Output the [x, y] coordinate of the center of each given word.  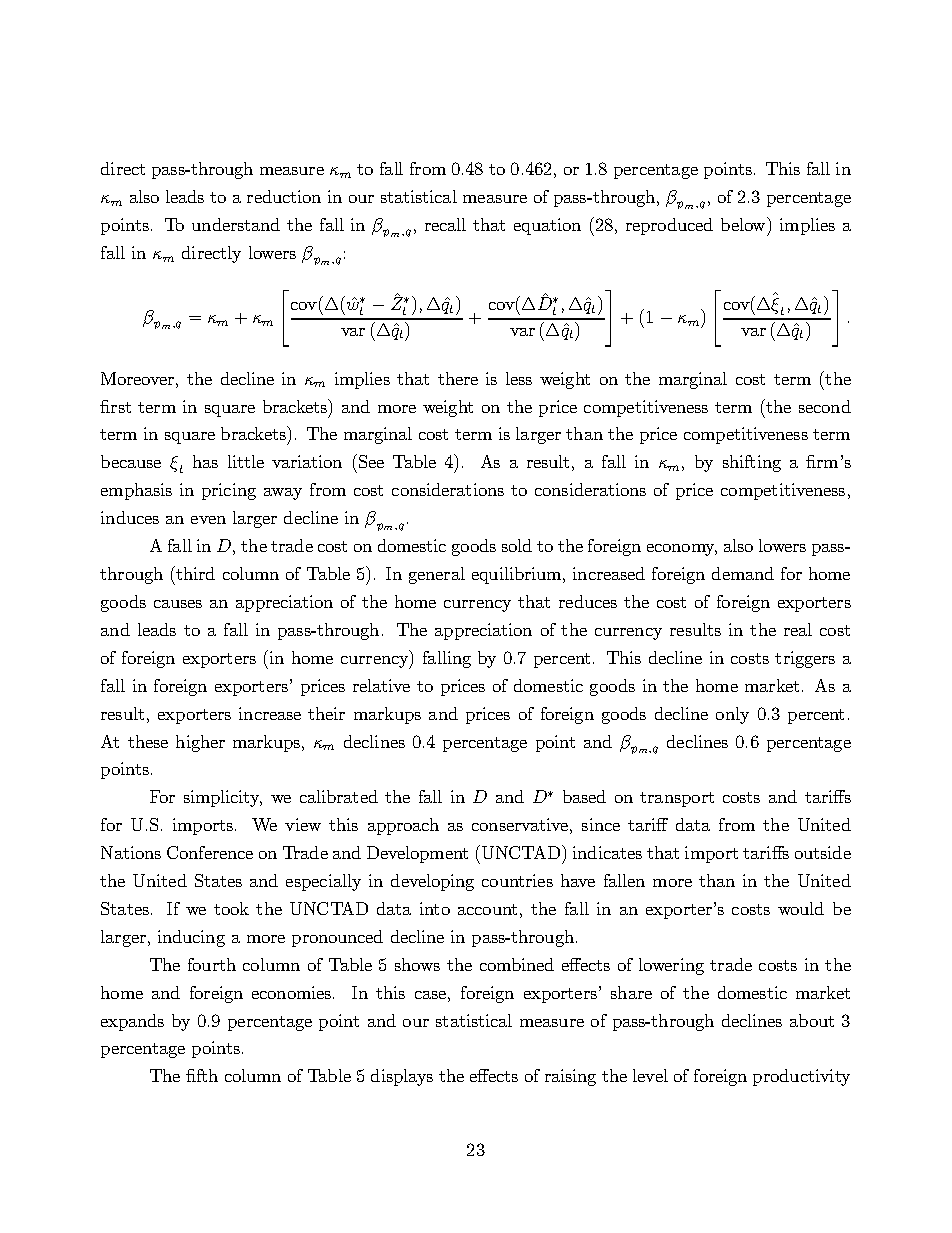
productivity [801, 1077]
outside [823, 852]
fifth [202, 1075]
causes [178, 604]
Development [417, 854]
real [798, 629]
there [458, 378]
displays [402, 1077]
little [246, 461]
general [437, 575]
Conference [210, 852]
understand [236, 224]
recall [445, 224]
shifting [752, 463]
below [745, 225]
